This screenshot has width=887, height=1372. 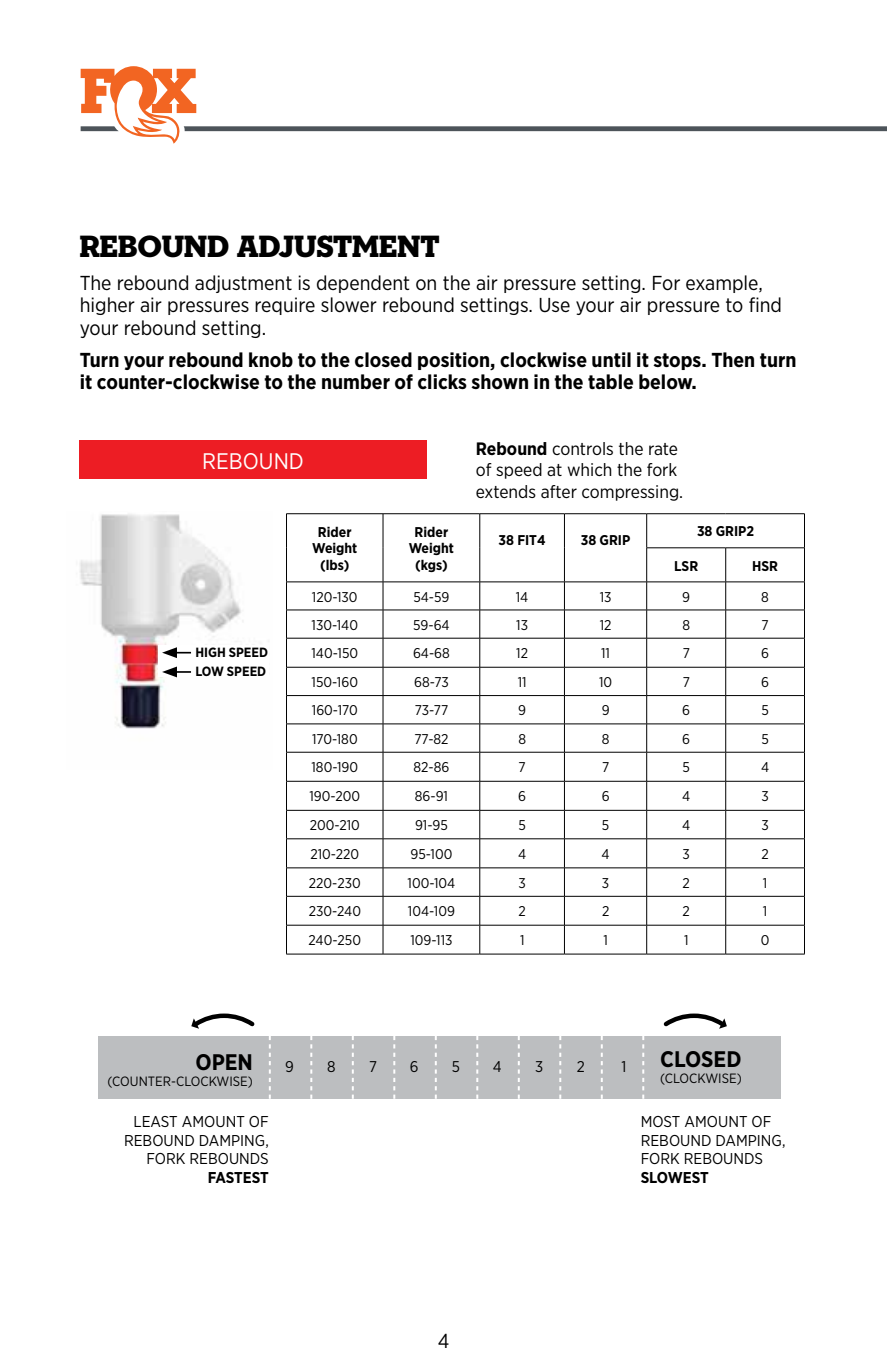 What do you see at coordinates (661, 1121) in the screenshot?
I see `MOST` at bounding box center [661, 1121].
